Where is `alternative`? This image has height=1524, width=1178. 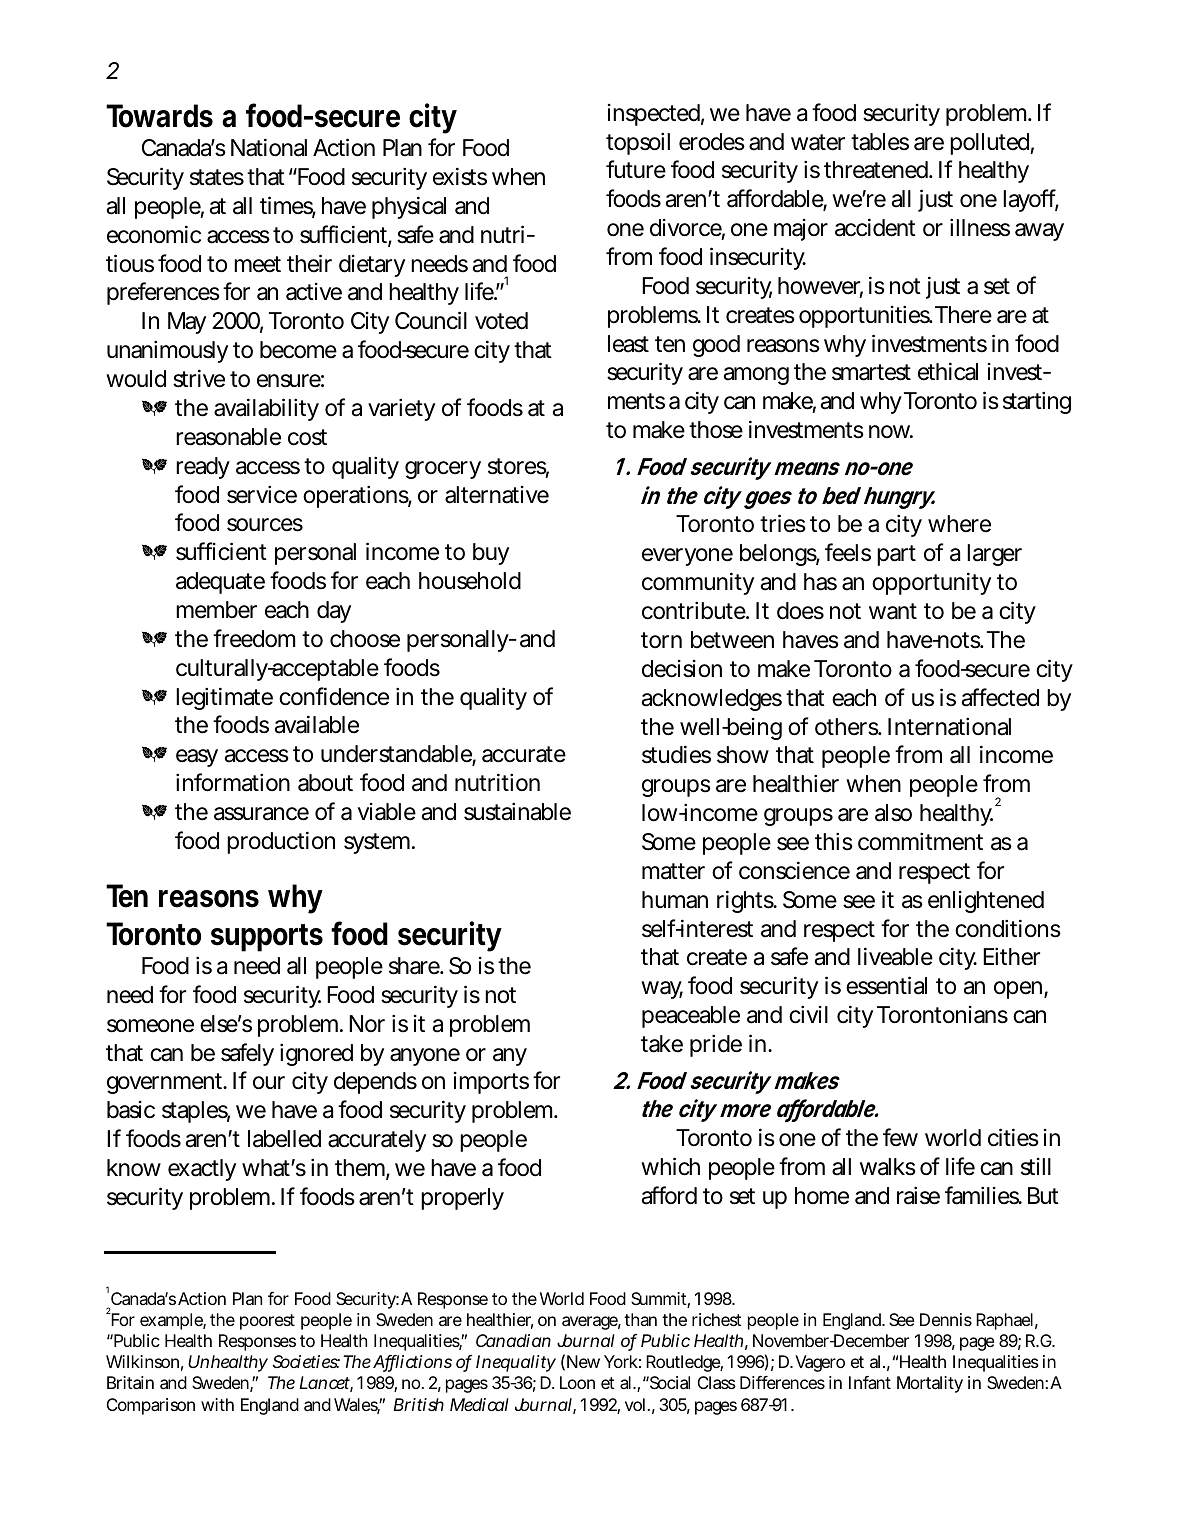
alternative is located at coordinates (497, 495).
